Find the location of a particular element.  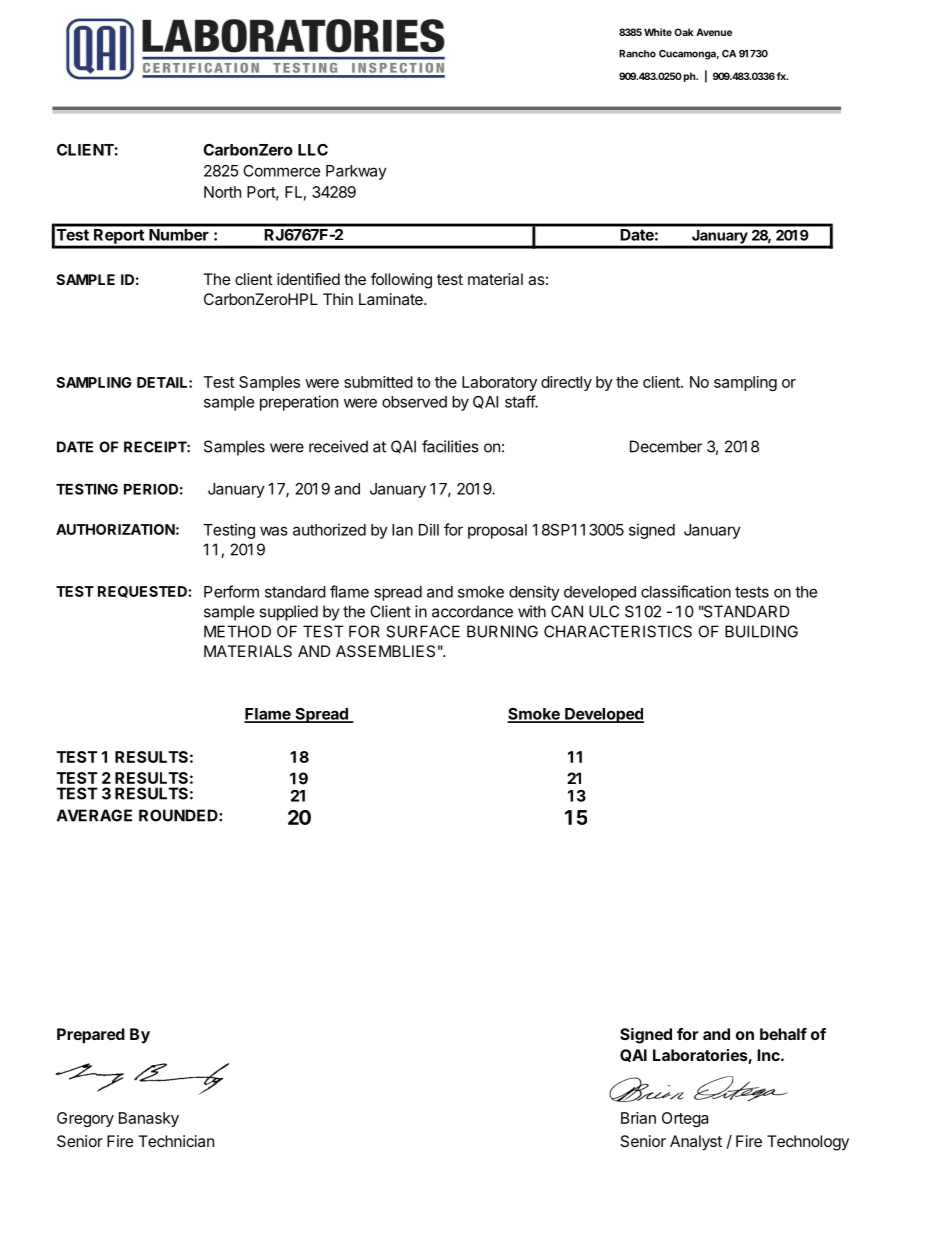

identified is located at coordinates (308, 279).
